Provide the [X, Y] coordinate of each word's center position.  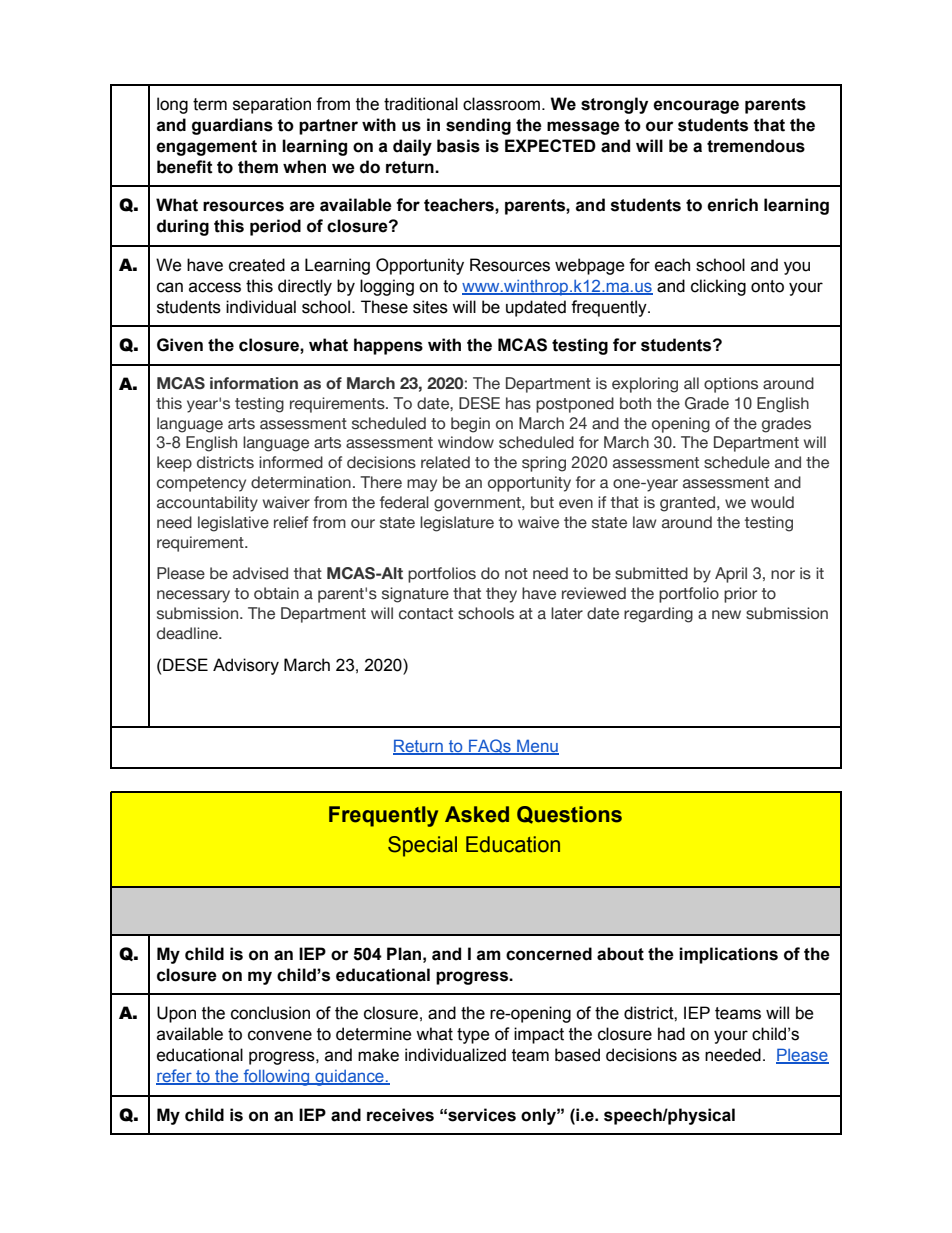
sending [478, 126]
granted [689, 504]
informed [291, 462]
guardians [232, 126]
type [473, 1036]
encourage [696, 107]
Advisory [246, 666]
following [276, 1077]
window [466, 442]
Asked [477, 814]
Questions [569, 815]
